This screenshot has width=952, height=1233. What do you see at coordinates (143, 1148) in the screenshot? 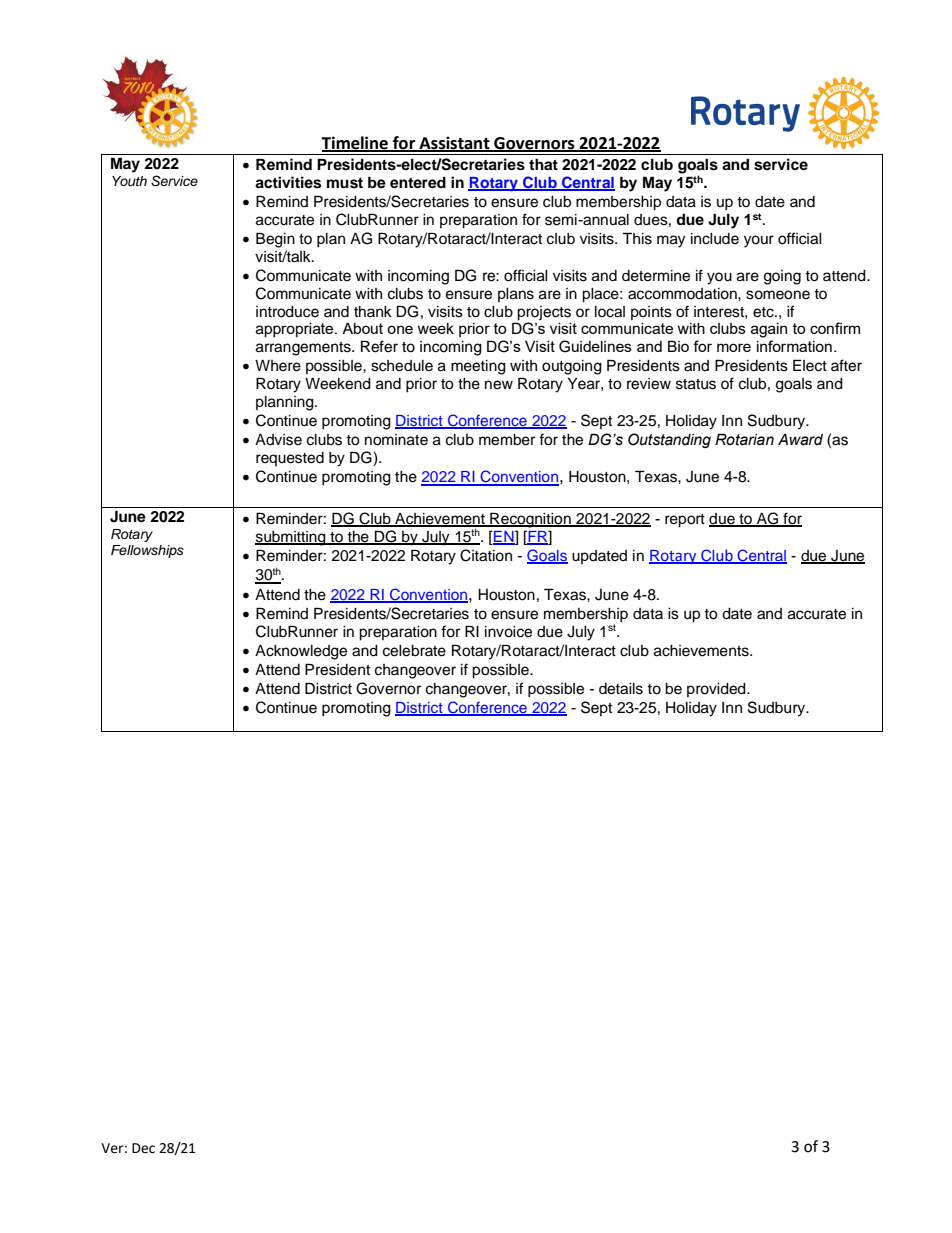
I see `Dec` at bounding box center [143, 1148].
